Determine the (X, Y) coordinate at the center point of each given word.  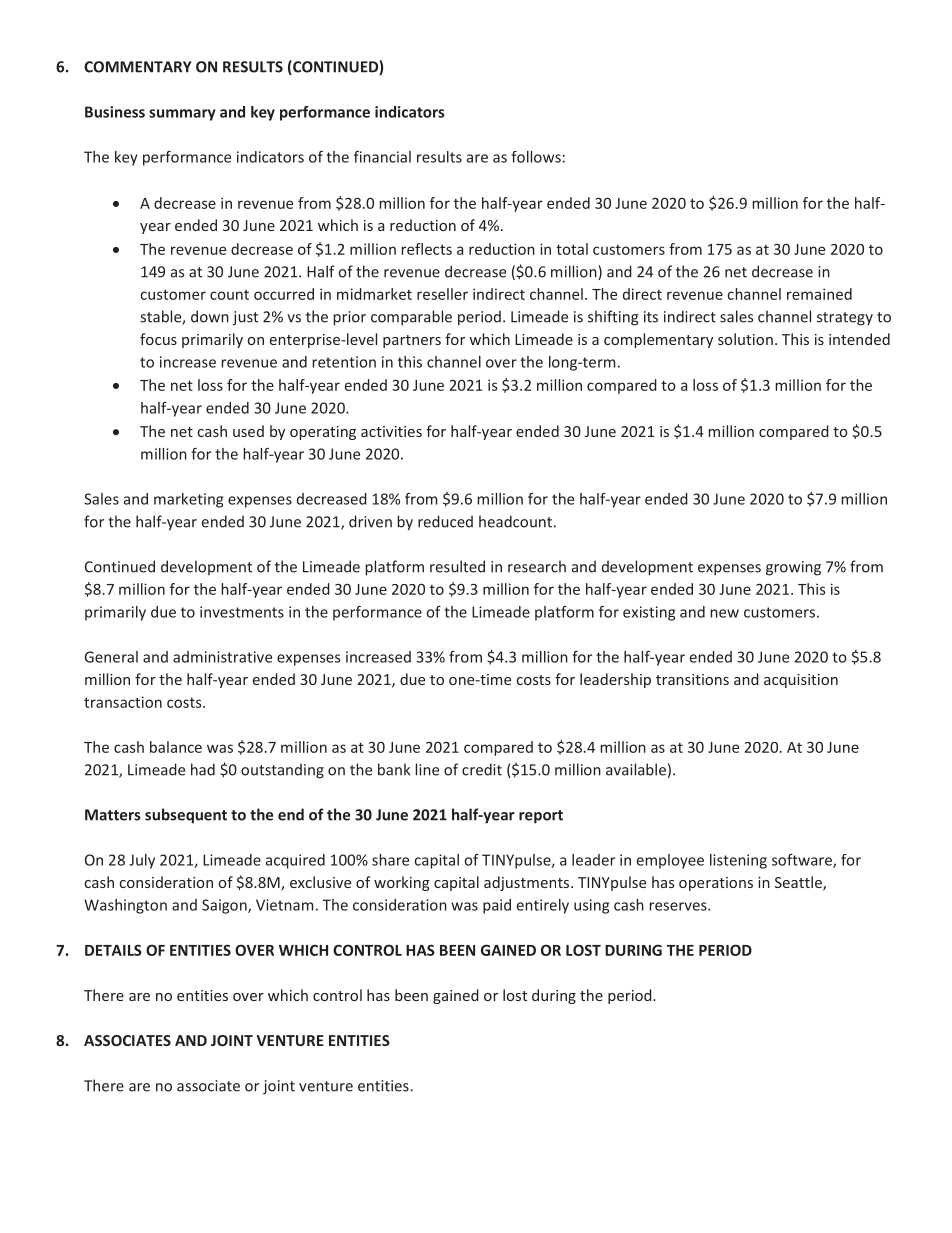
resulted (457, 566)
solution (745, 339)
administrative (222, 657)
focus (158, 339)
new (724, 613)
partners (412, 341)
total (572, 249)
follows (536, 157)
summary (182, 115)
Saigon (225, 906)
